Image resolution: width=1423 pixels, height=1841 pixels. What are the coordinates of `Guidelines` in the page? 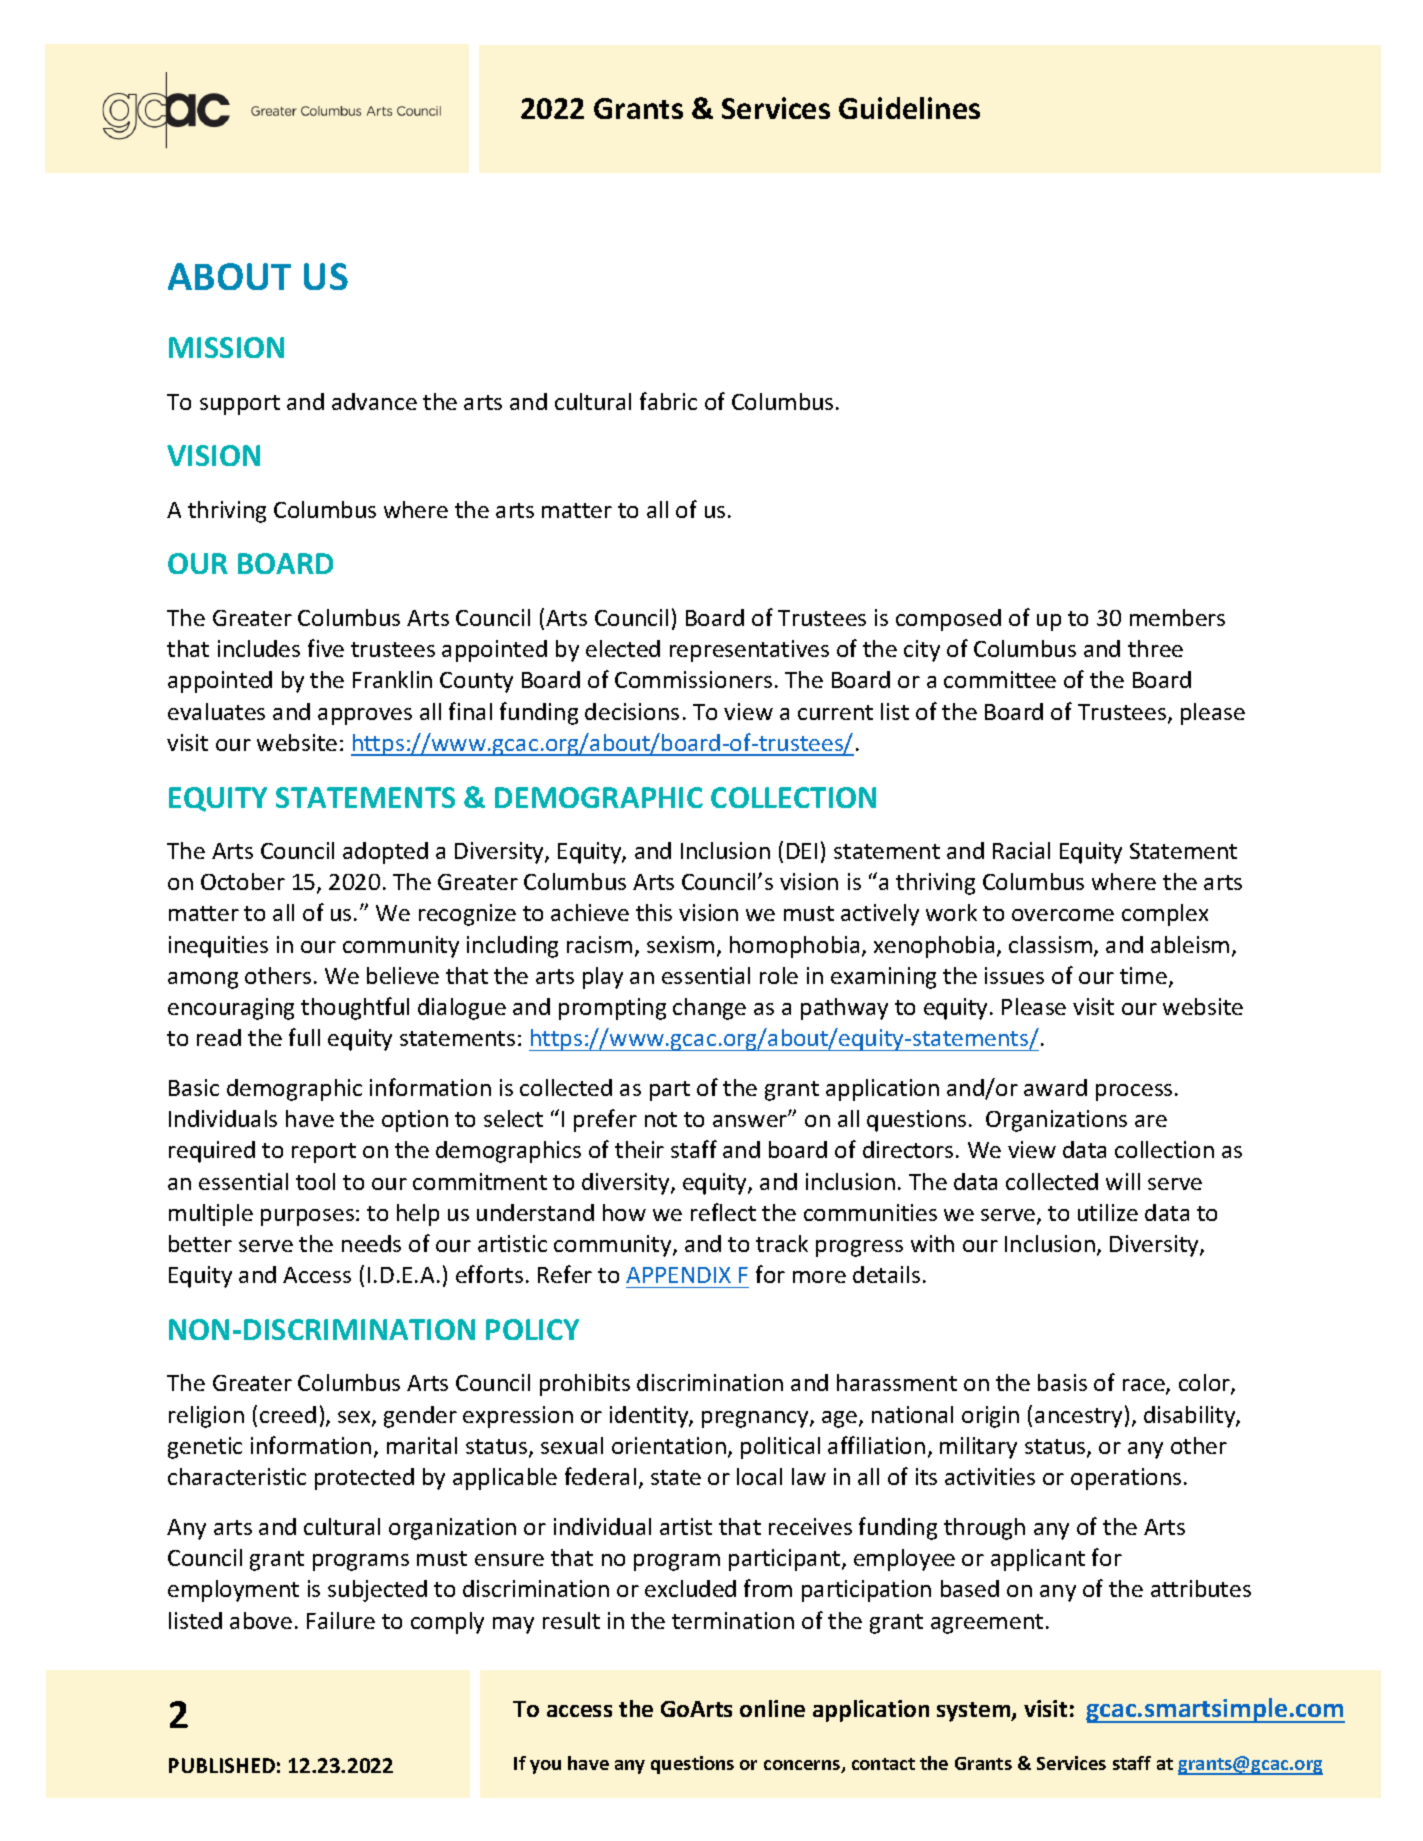 It's located at (909, 108).
